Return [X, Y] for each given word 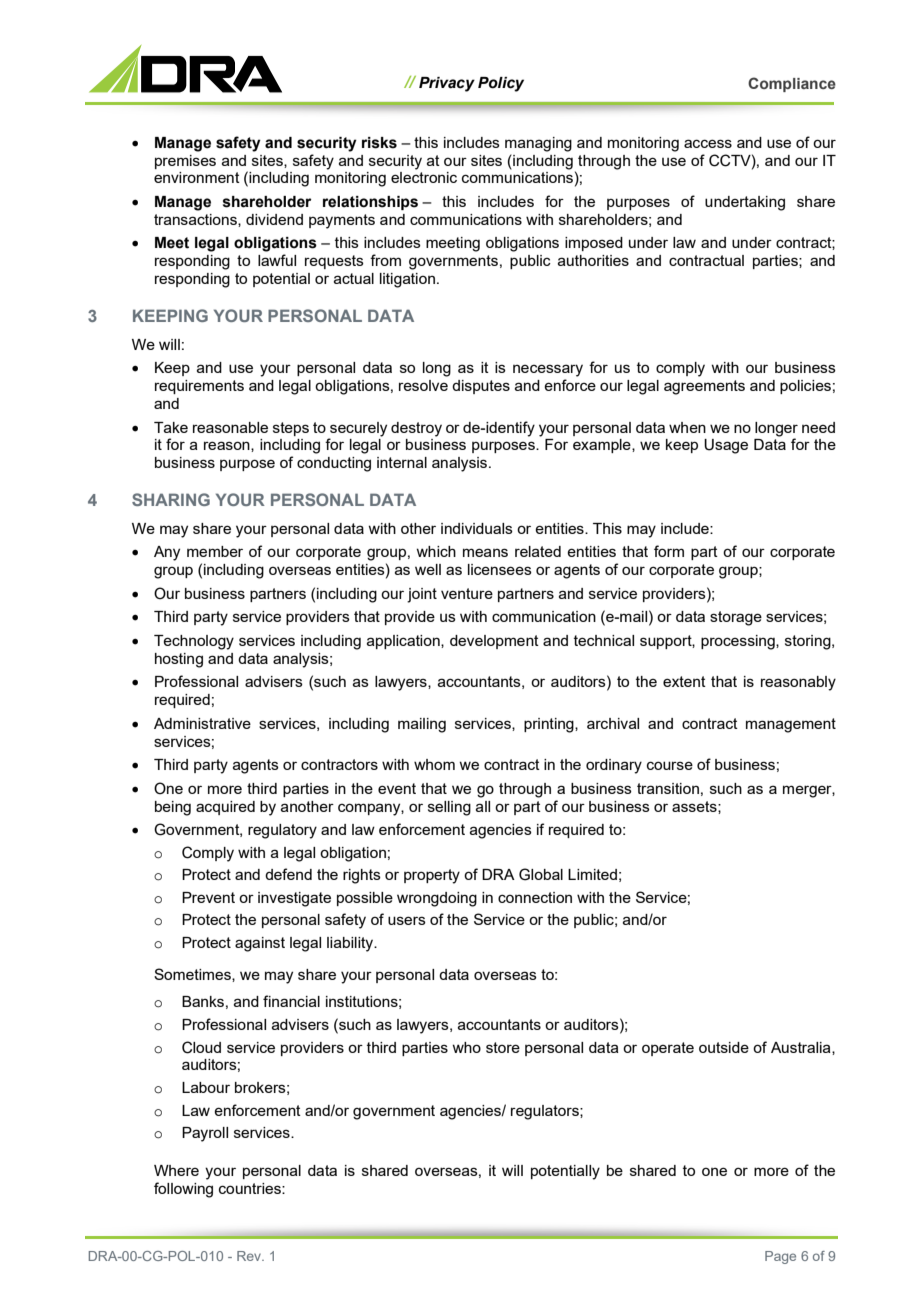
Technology [194, 642]
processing [739, 642]
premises [185, 162]
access [708, 143]
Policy [501, 84]
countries [251, 1188]
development [494, 642]
